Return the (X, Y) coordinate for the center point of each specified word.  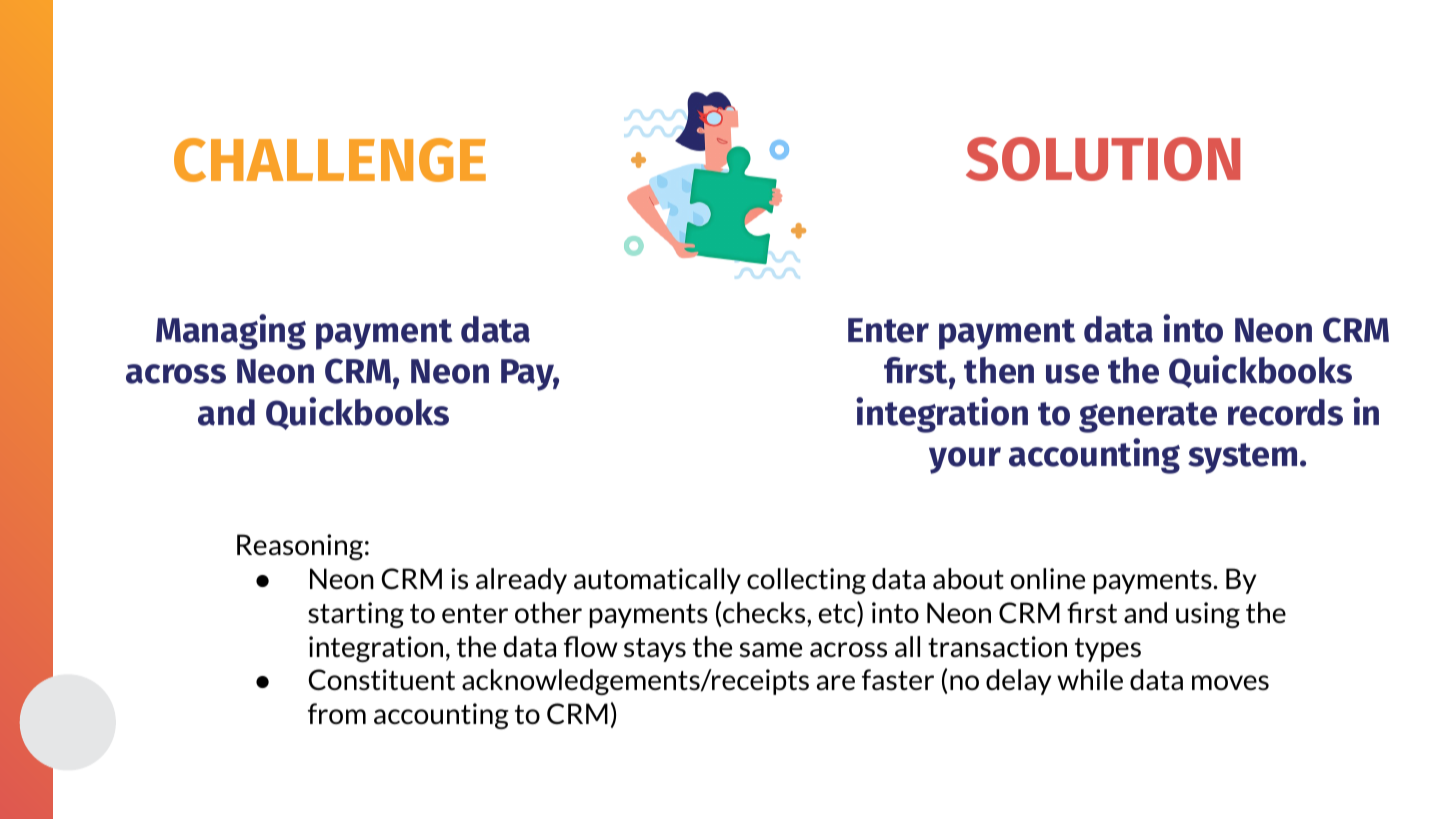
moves (1230, 683)
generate (1148, 417)
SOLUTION (1103, 159)
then (999, 370)
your (965, 460)
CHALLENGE (330, 160)
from (337, 713)
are (836, 682)
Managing (231, 332)
